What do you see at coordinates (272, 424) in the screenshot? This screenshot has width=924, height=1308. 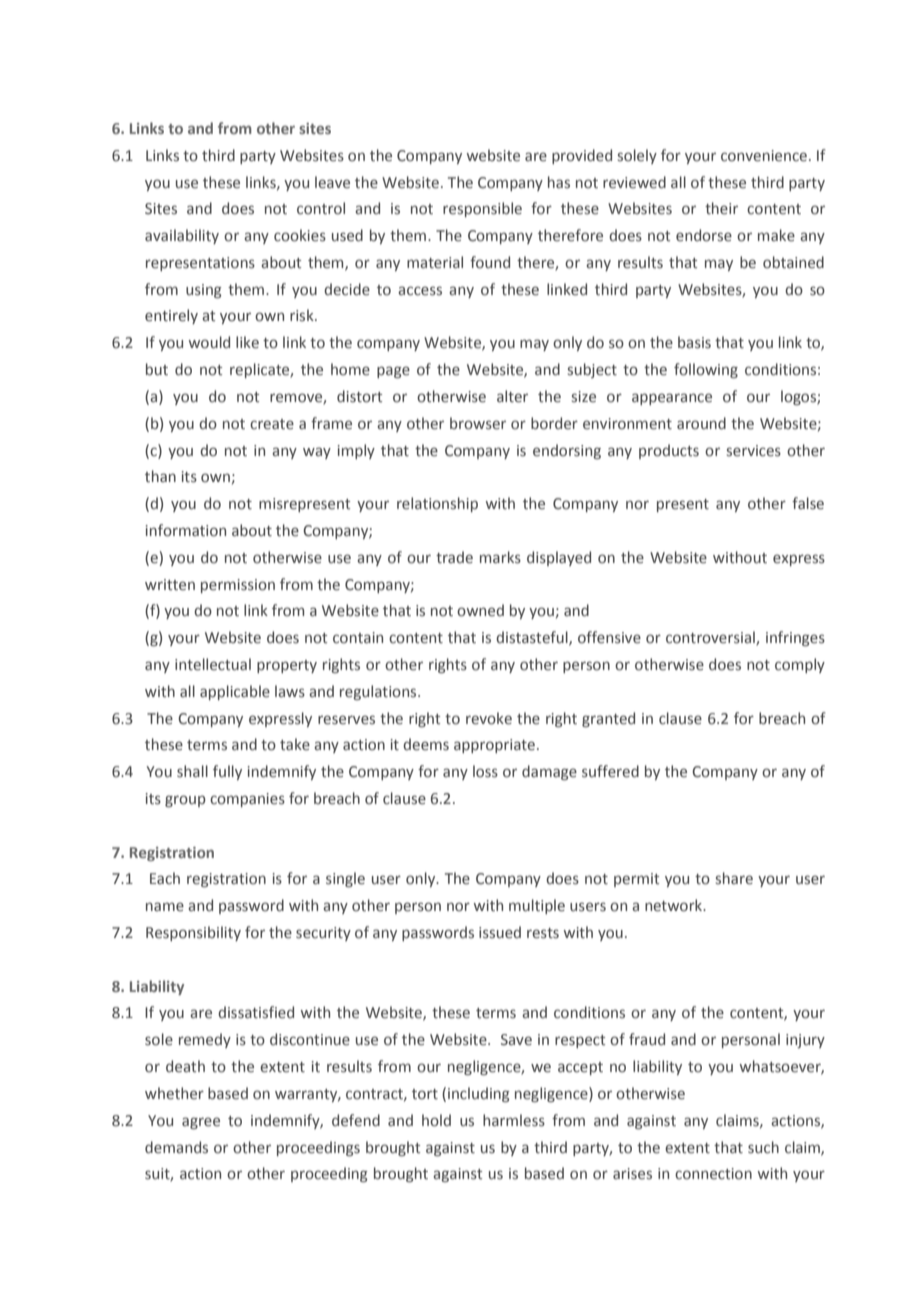 I see `create` at bounding box center [272, 424].
